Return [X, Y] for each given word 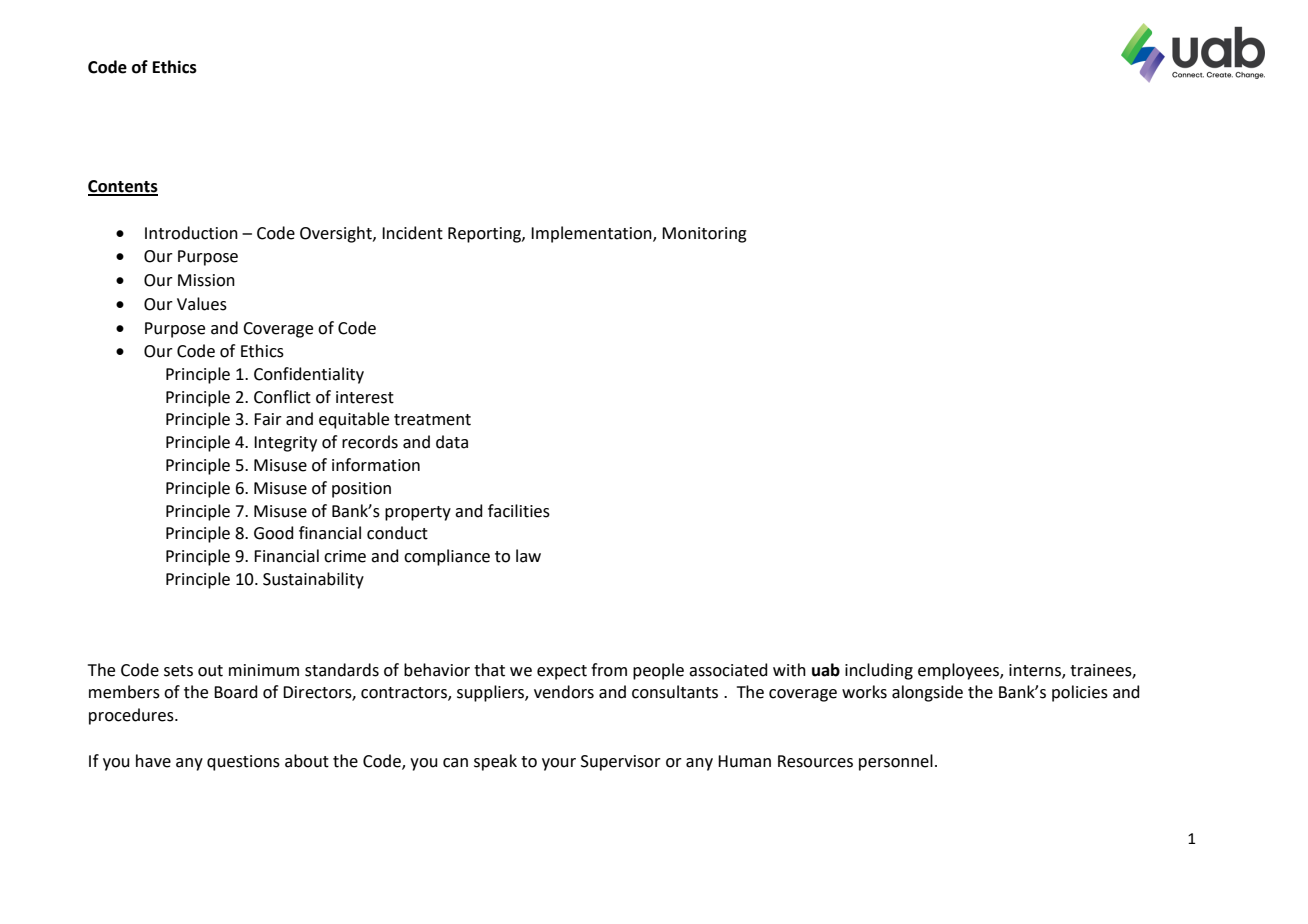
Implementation [592, 234]
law [528, 556]
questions [243, 763]
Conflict [282, 397]
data [452, 442]
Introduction [191, 233]
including [879, 671]
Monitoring [704, 235]
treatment [432, 420]
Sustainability [313, 580]
